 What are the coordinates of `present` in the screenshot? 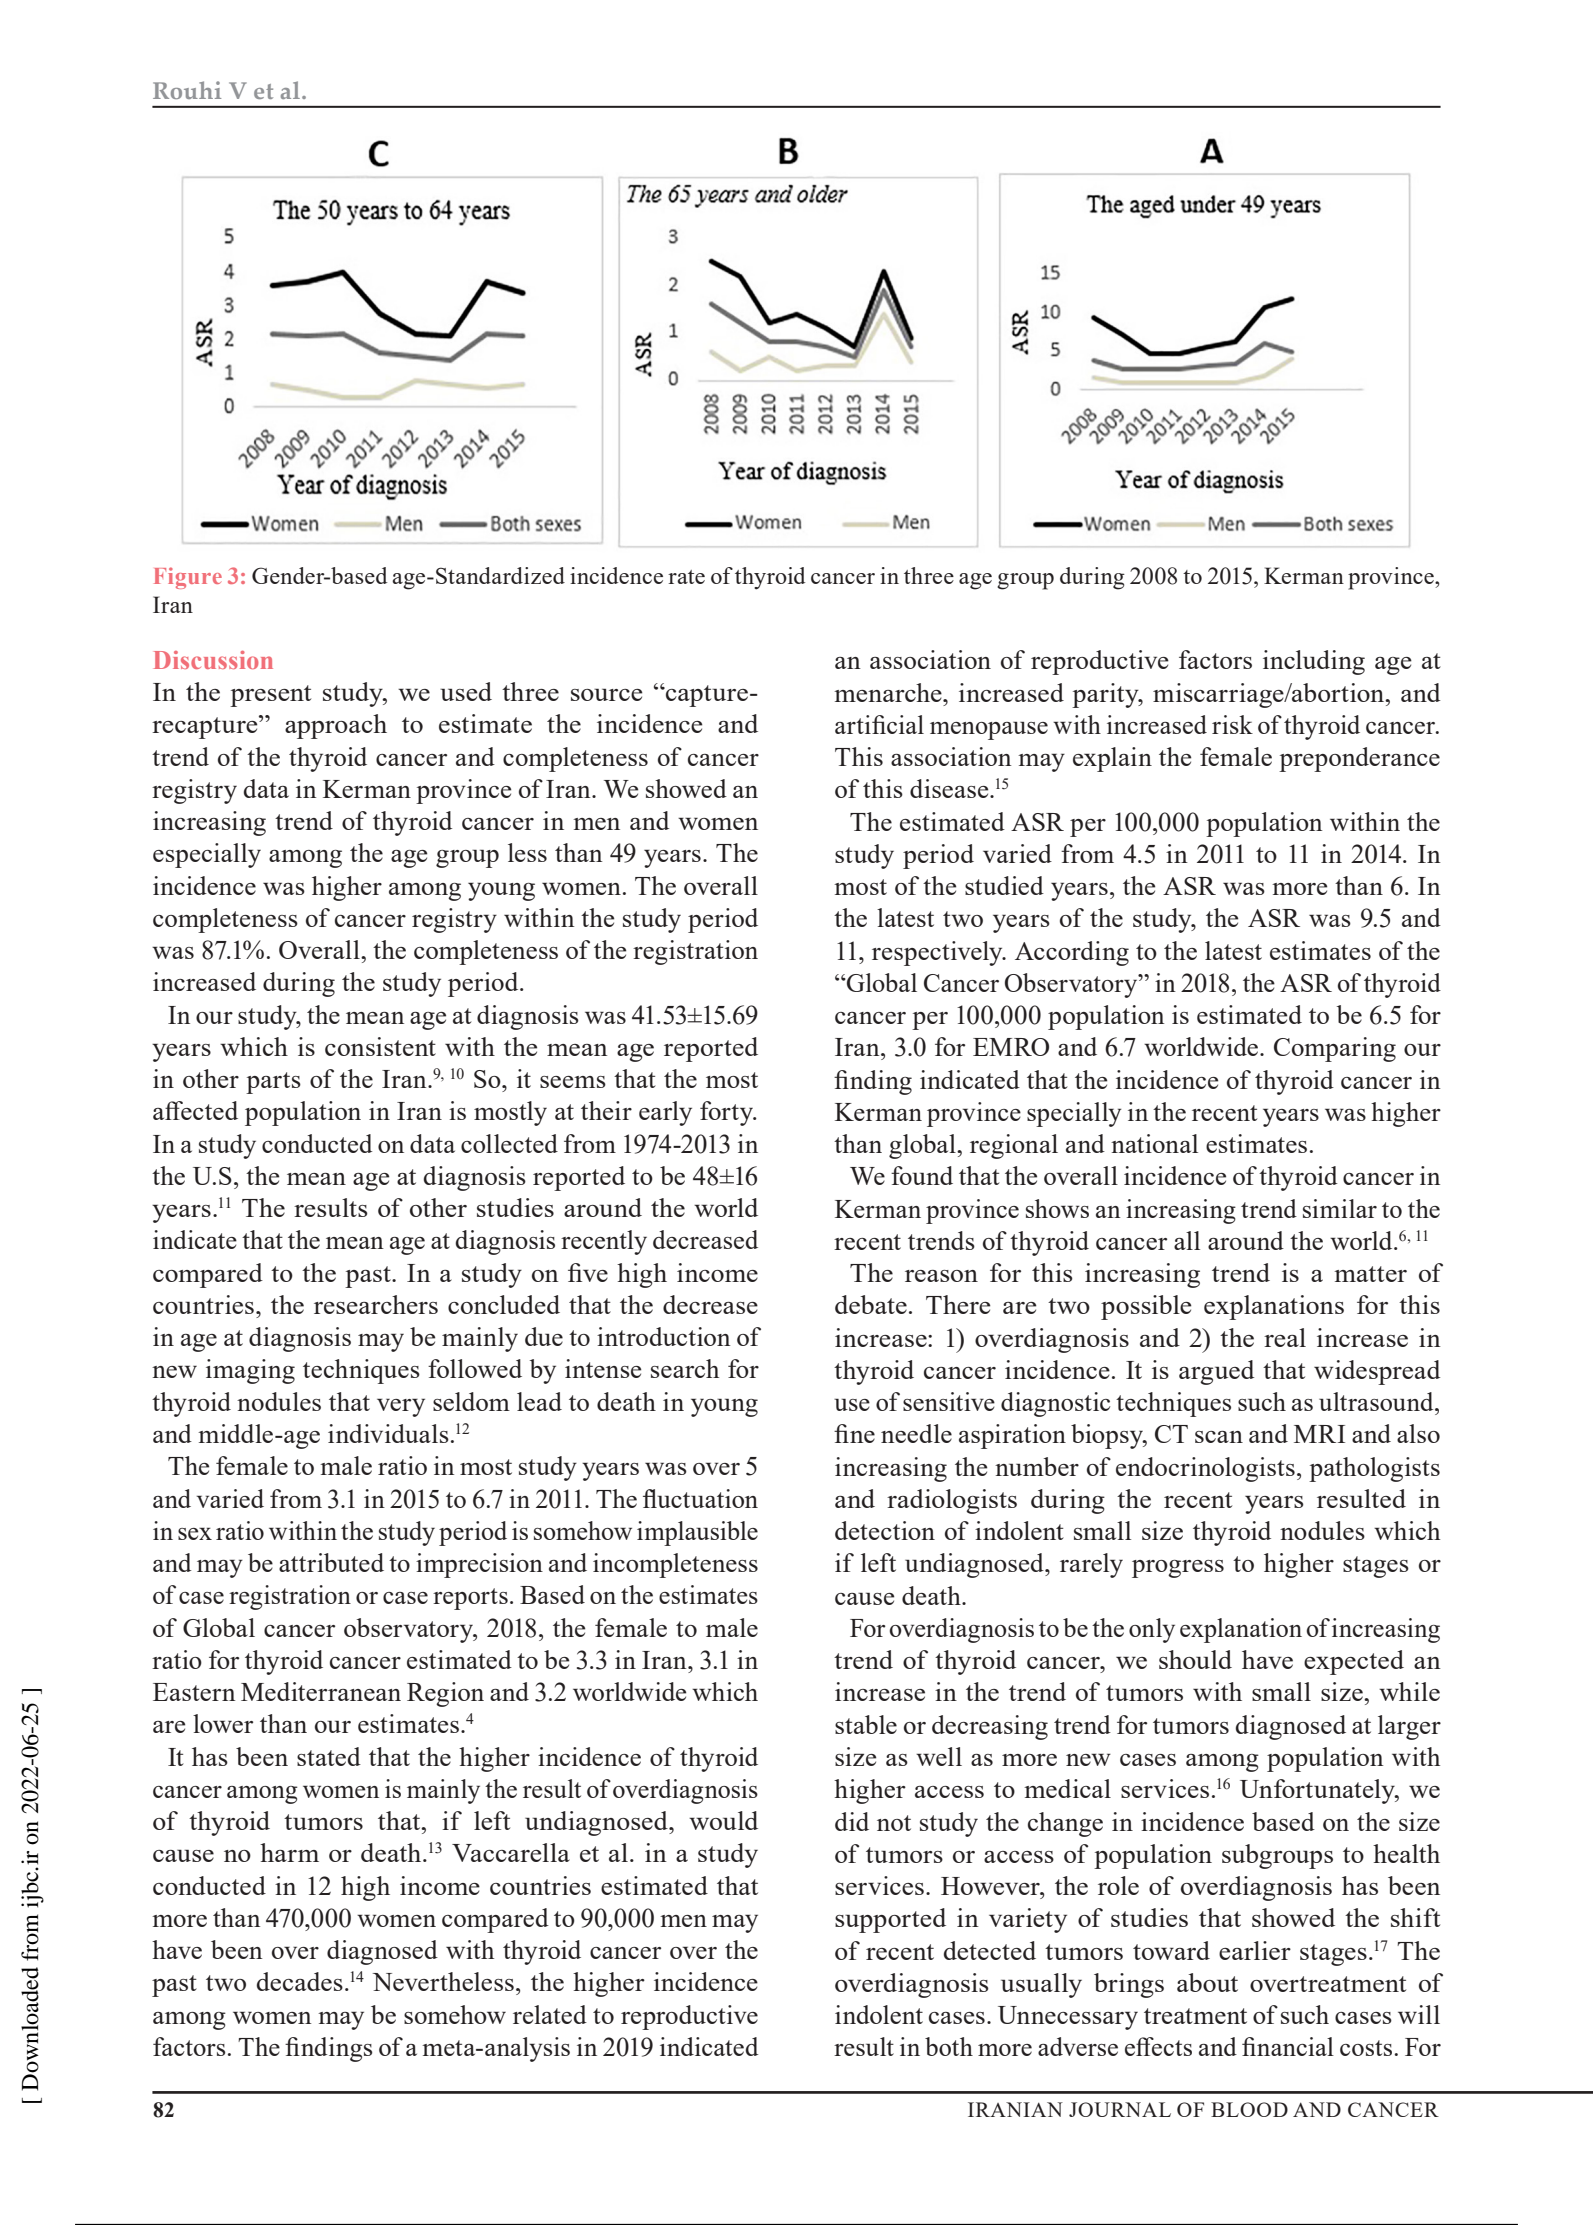 It's located at (270, 696).
